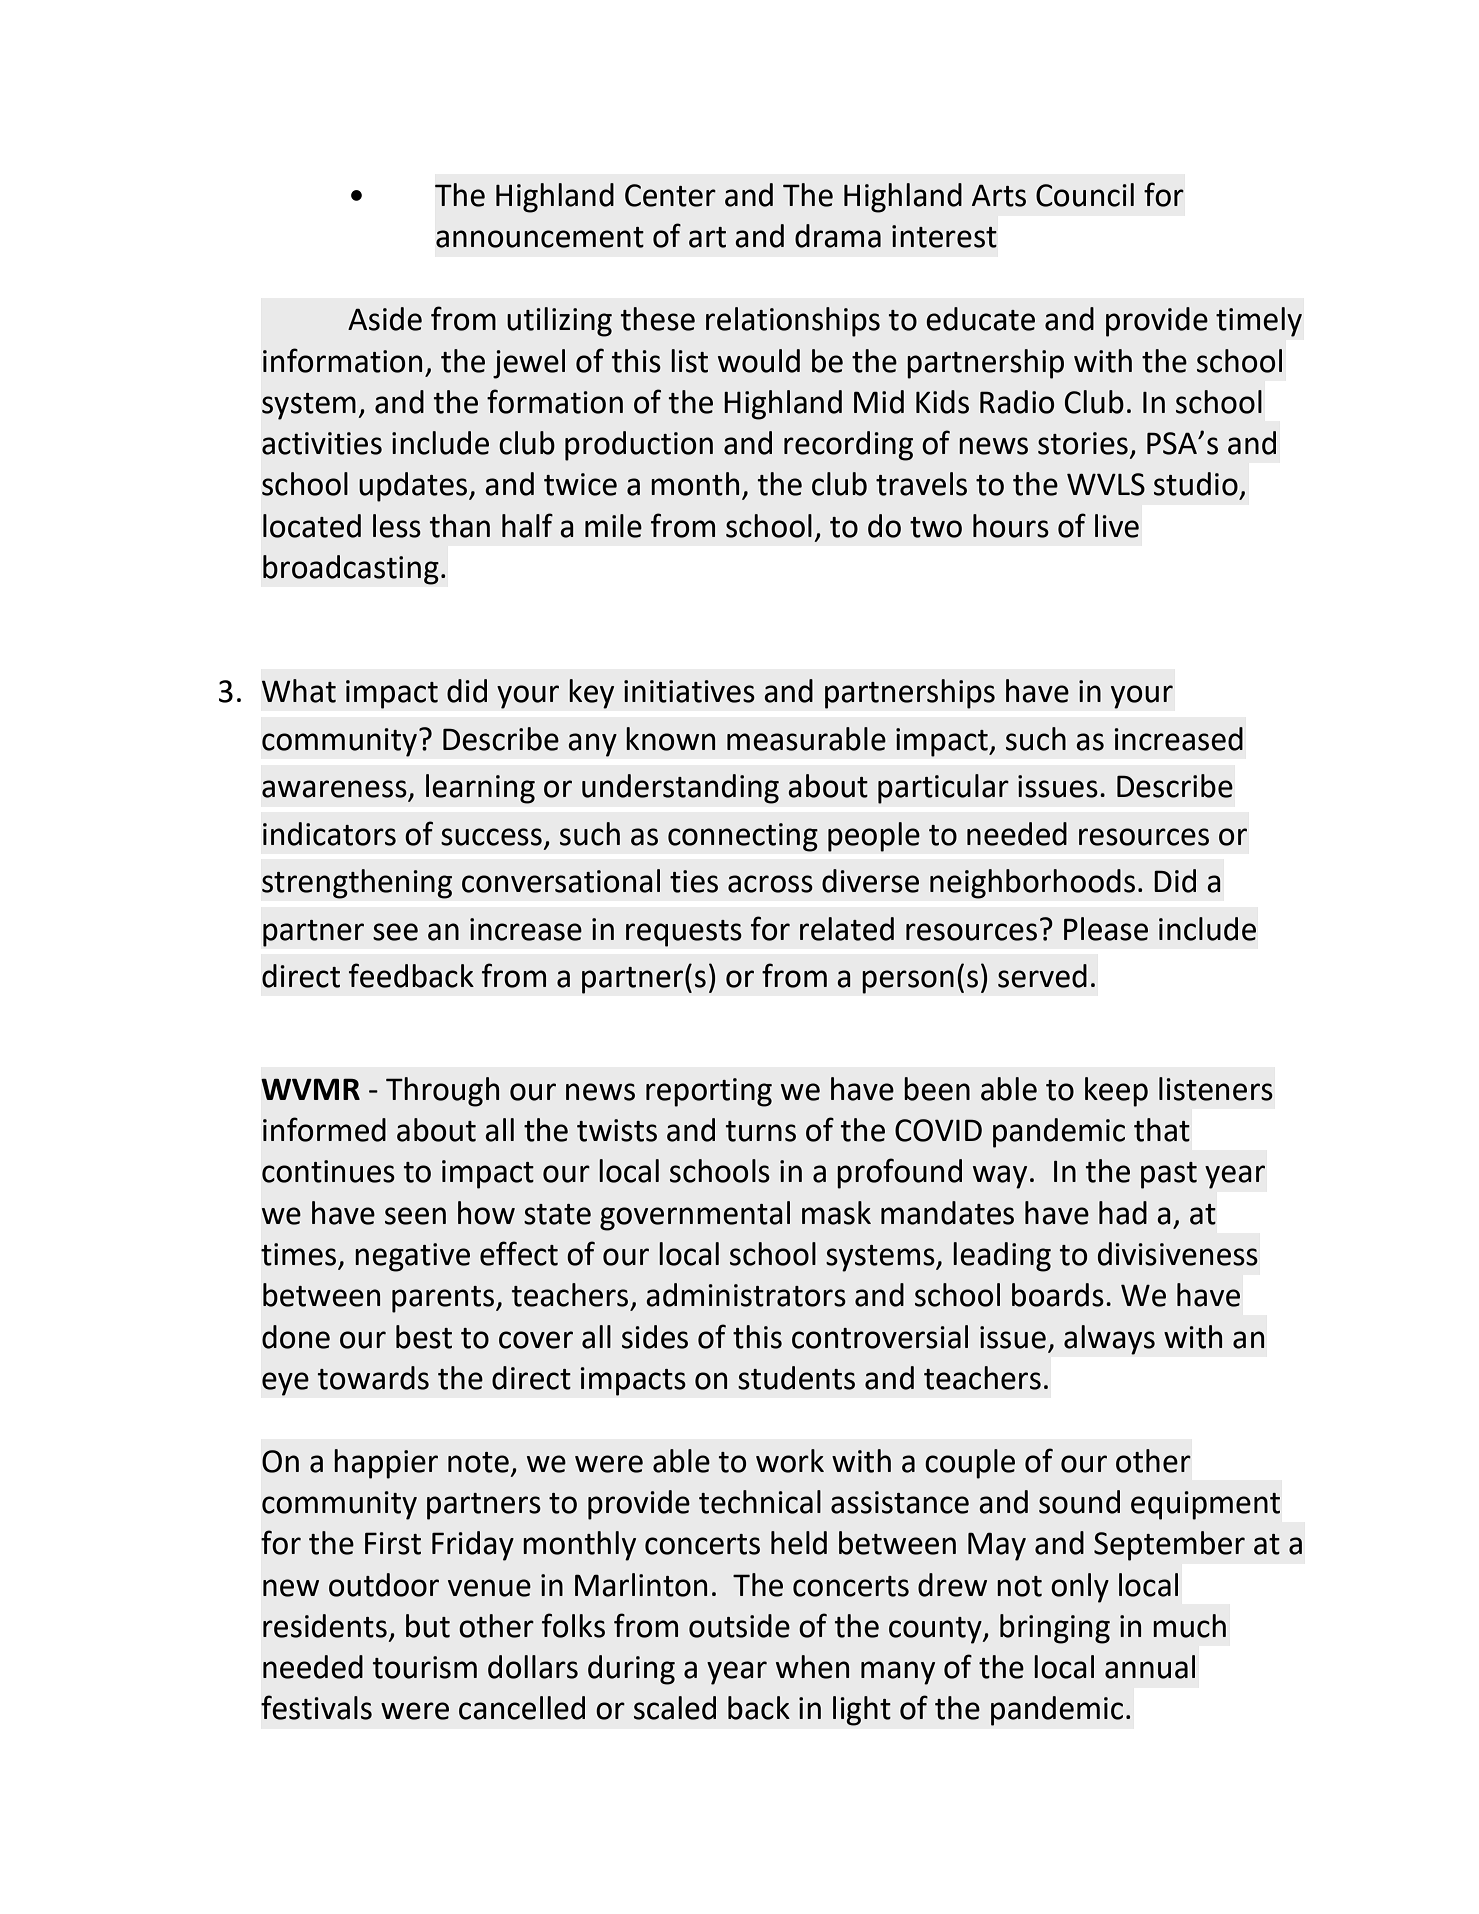 This image has height=1914, width=1479. I want to click on strengthening, so click(357, 884).
